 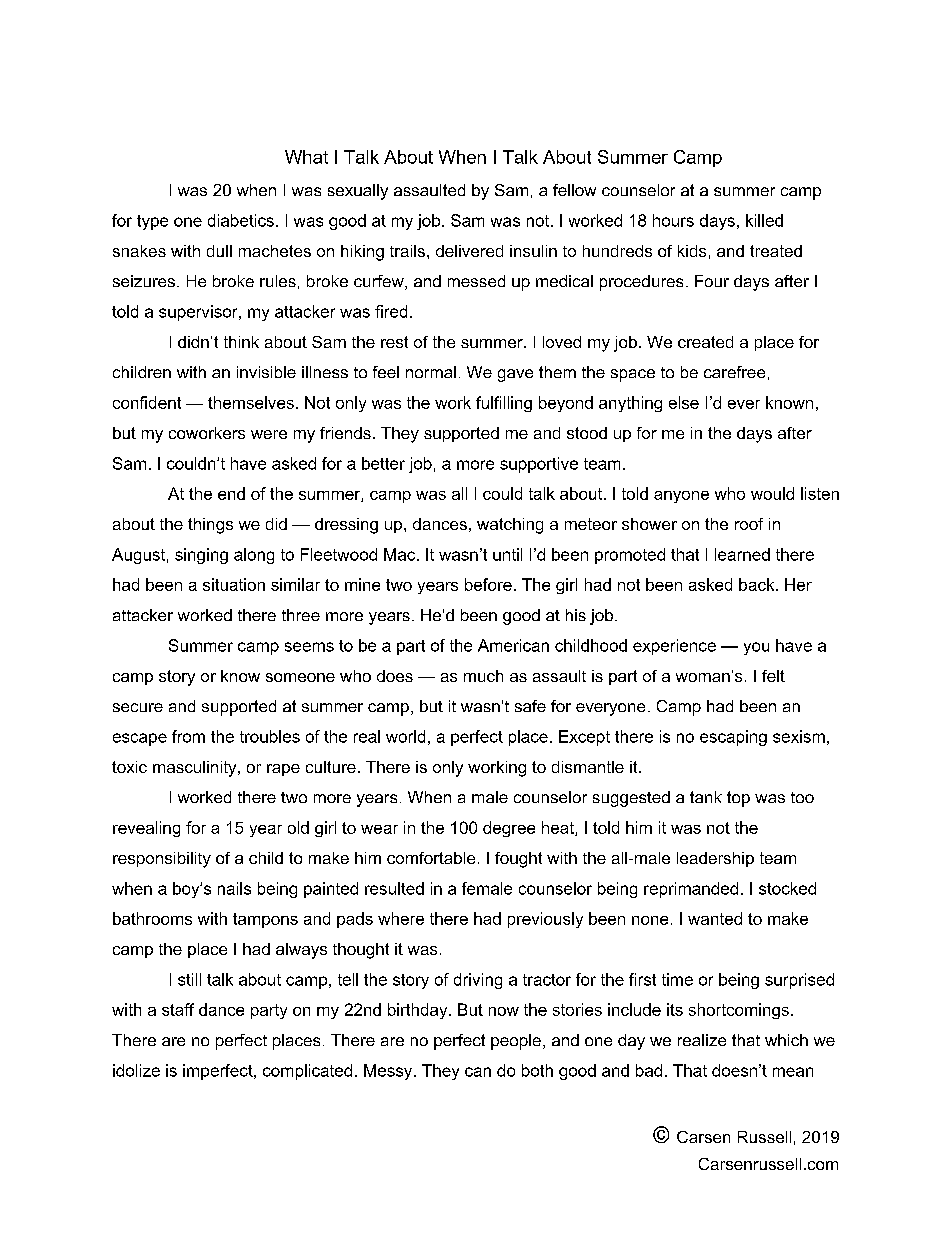 What do you see at coordinates (178, 1009) in the image?
I see `staff` at bounding box center [178, 1009].
